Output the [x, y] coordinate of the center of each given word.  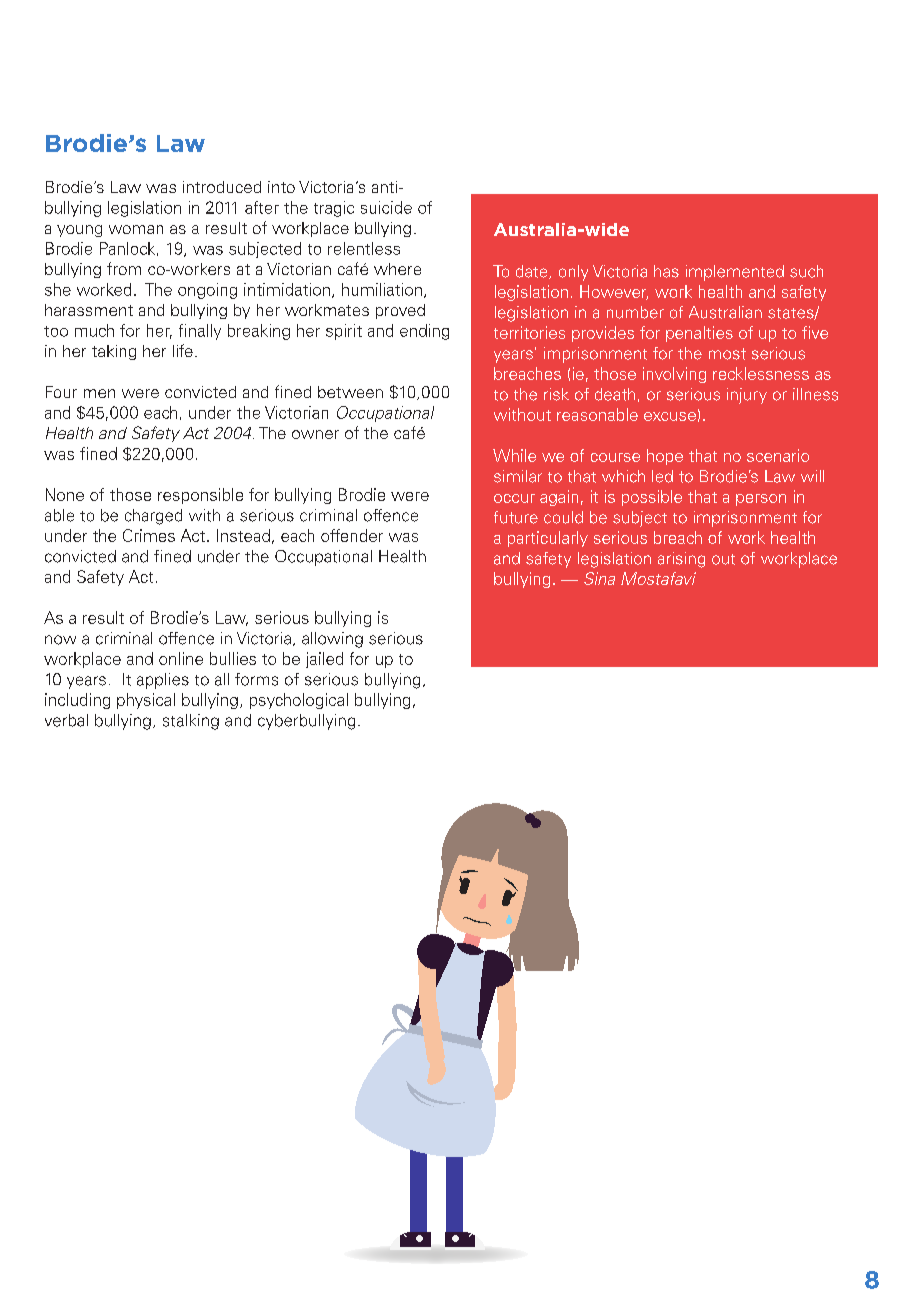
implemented [735, 273]
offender [352, 535]
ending [424, 332]
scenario [778, 455]
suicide [386, 207]
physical [146, 701]
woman [136, 229]
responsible [200, 496]
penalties [699, 334]
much [94, 330]
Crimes [149, 535]
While [514, 455]
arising [681, 560]
